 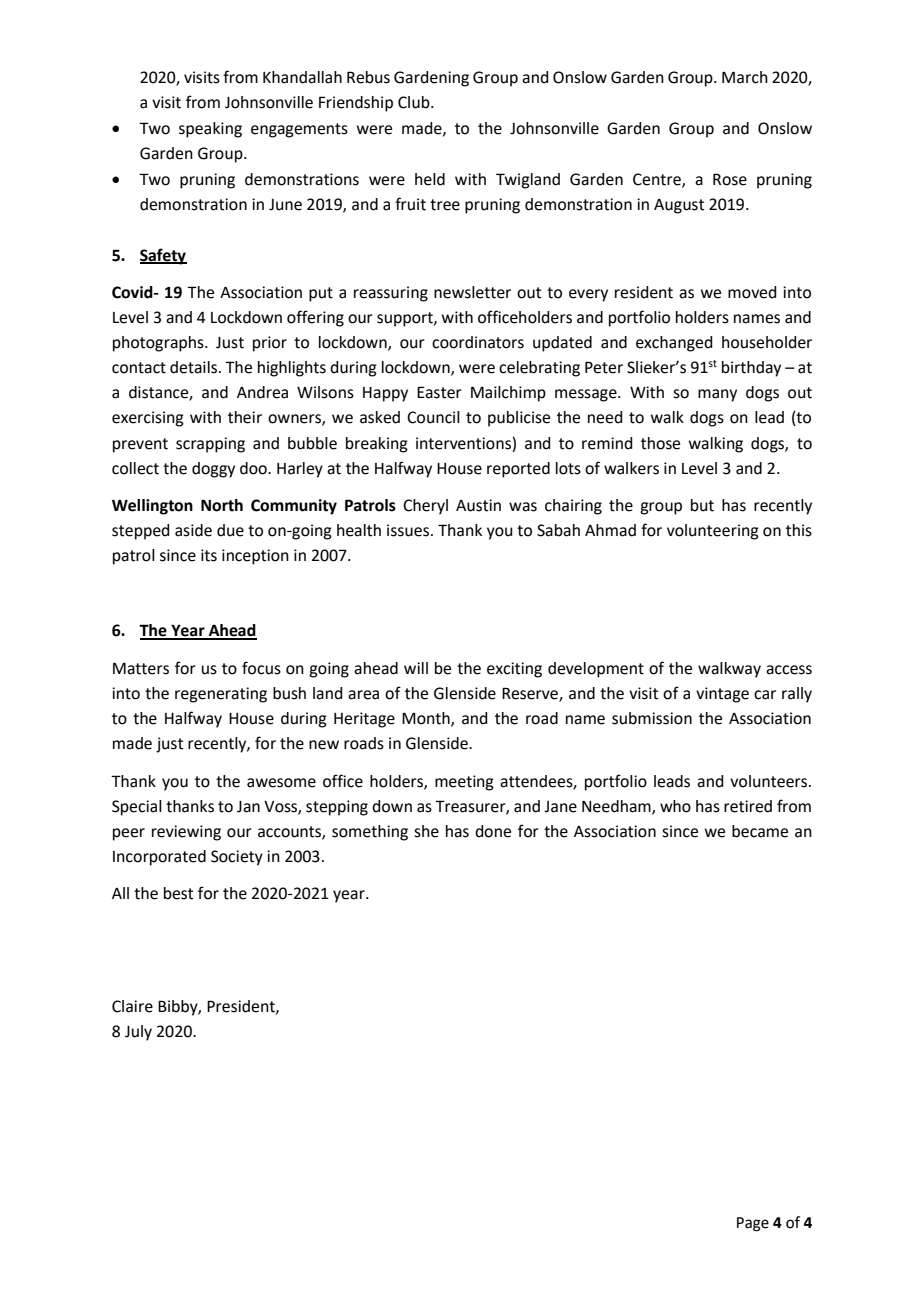 What do you see at coordinates (493, 831) in the image?
I see `done` at bounding box center [493, 831].
